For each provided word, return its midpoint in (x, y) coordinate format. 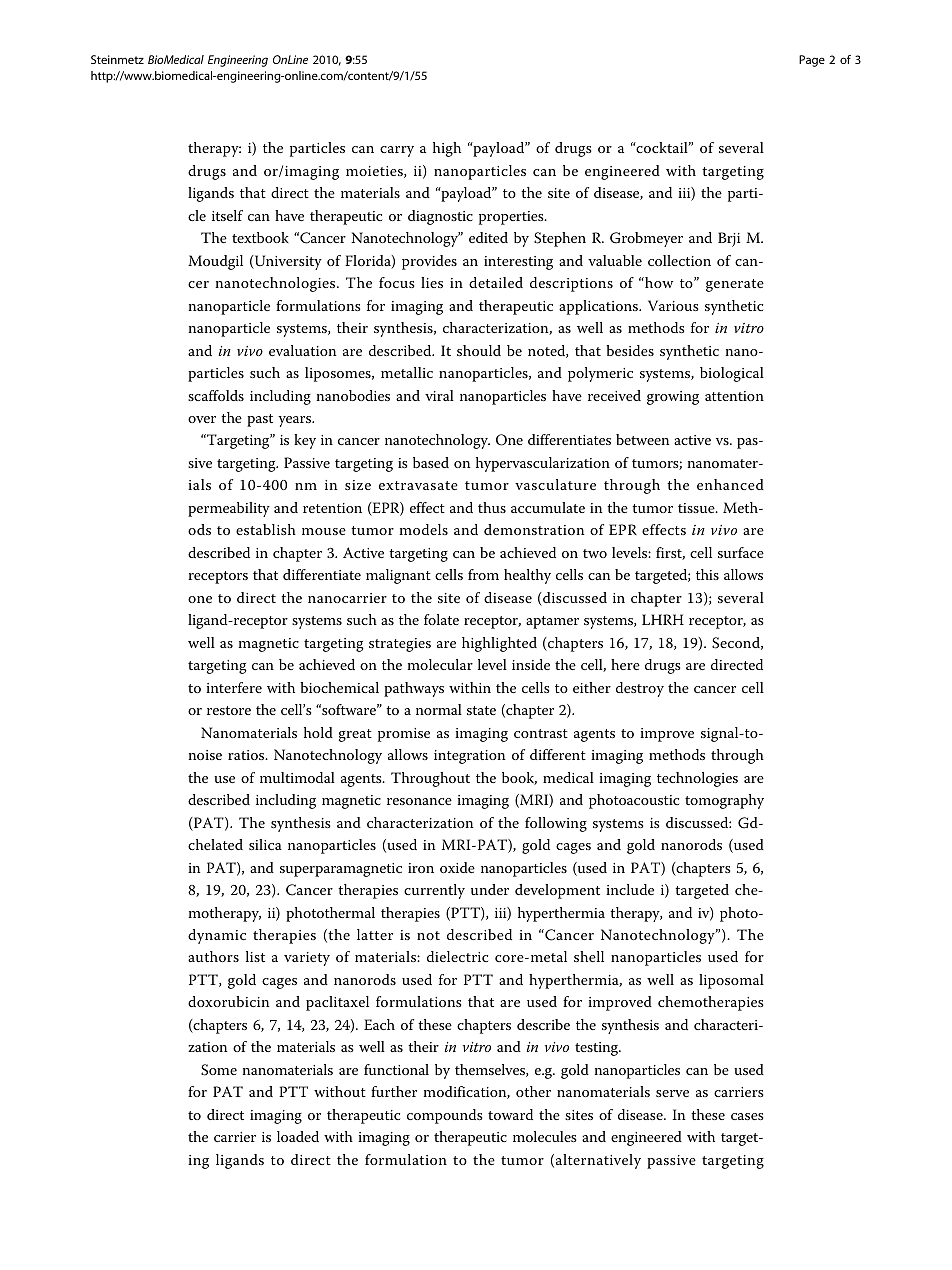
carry (397, 151)
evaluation (302, 350)
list (255, 956)
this (707, 574)
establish (266, 529)
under (490, 889)
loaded (298, 1136)
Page (812, 61)
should (479, 350)
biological (732, 374)
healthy (527, 576)
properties (512, 218)
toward (510, 1114)
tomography (724, 801)
